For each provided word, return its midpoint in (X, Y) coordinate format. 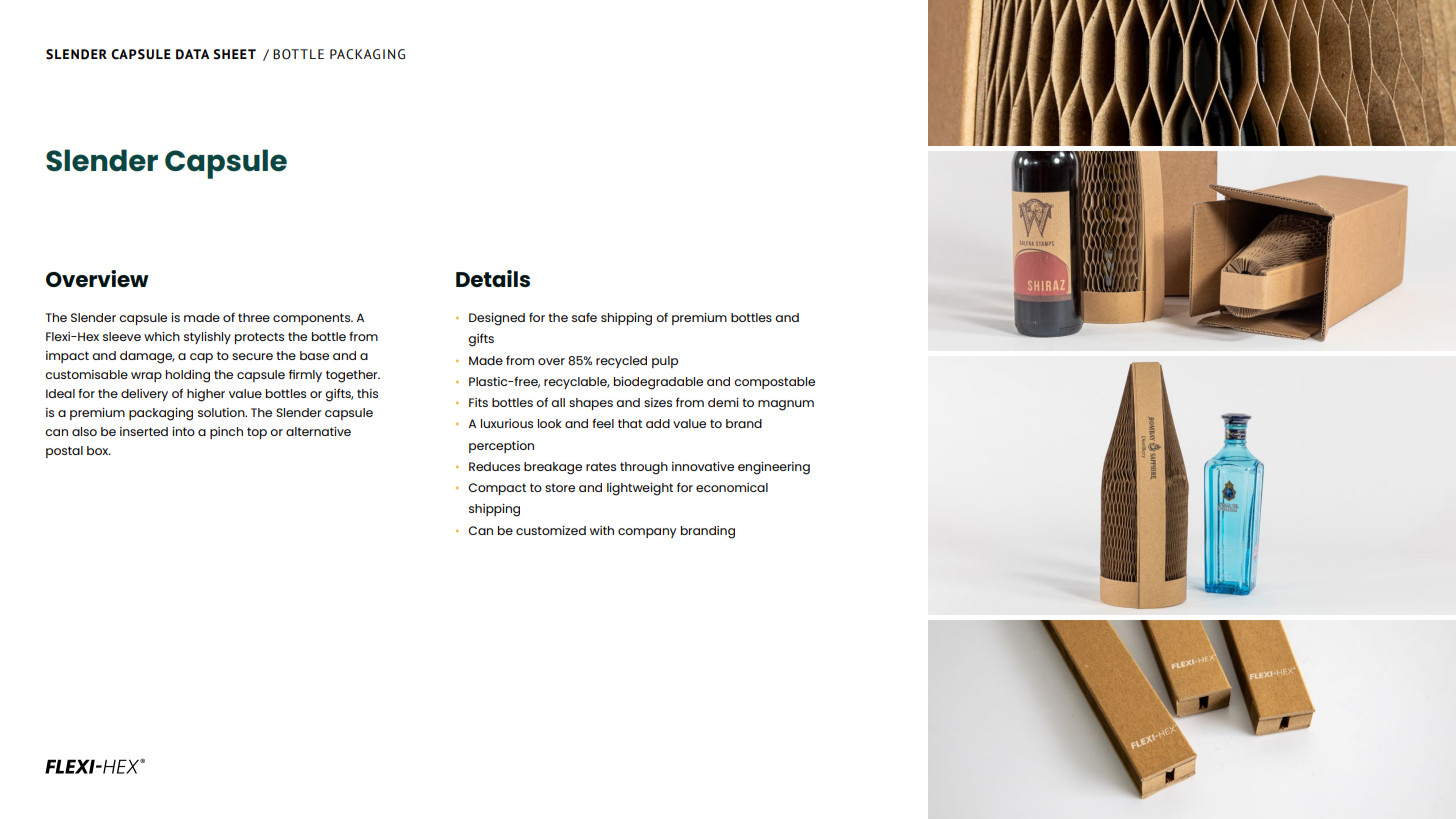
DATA (193, 54)
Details (493, 278)
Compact (497, 489)
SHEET (234, 54)
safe (584, 317)
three (254, 317)
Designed (497, 319)
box (99, 450)
